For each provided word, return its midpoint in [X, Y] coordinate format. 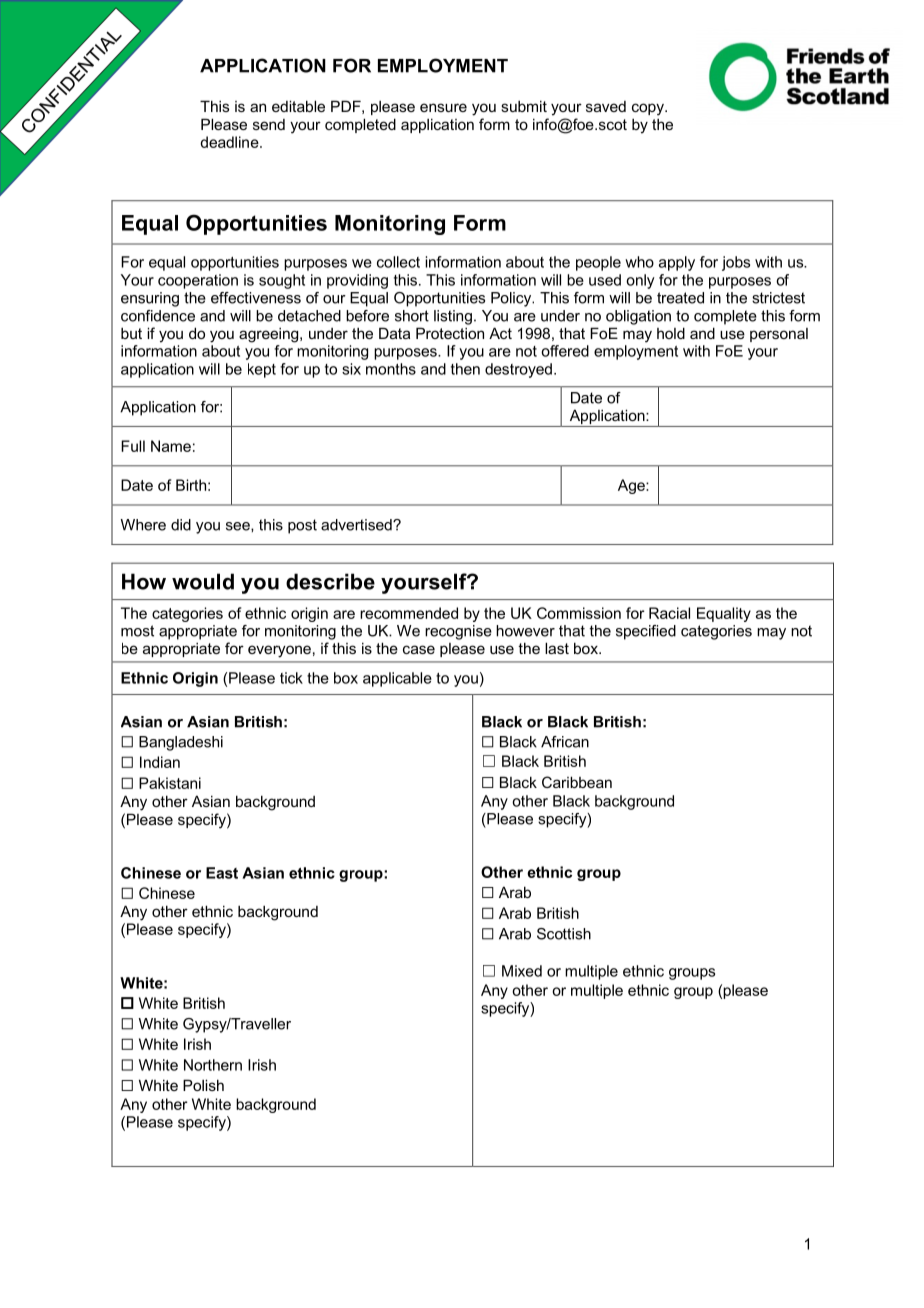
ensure [443, 107]
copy [649, 109]
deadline [230, 142]
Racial [669, 613]
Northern [213, 1065]
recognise [458, 632]
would [203, 581]
